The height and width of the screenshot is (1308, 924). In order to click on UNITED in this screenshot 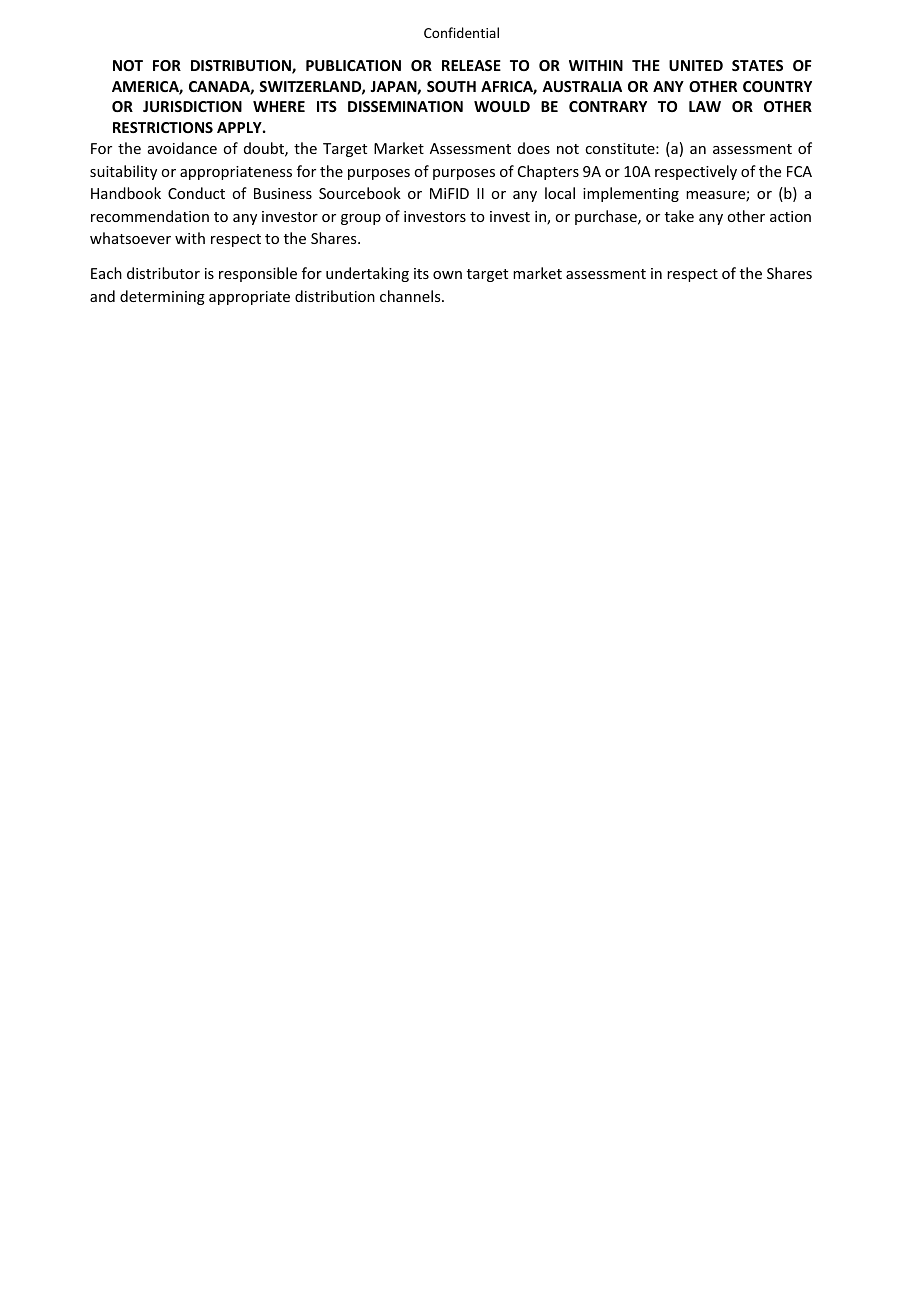, I will do `click(696, 65)`.
